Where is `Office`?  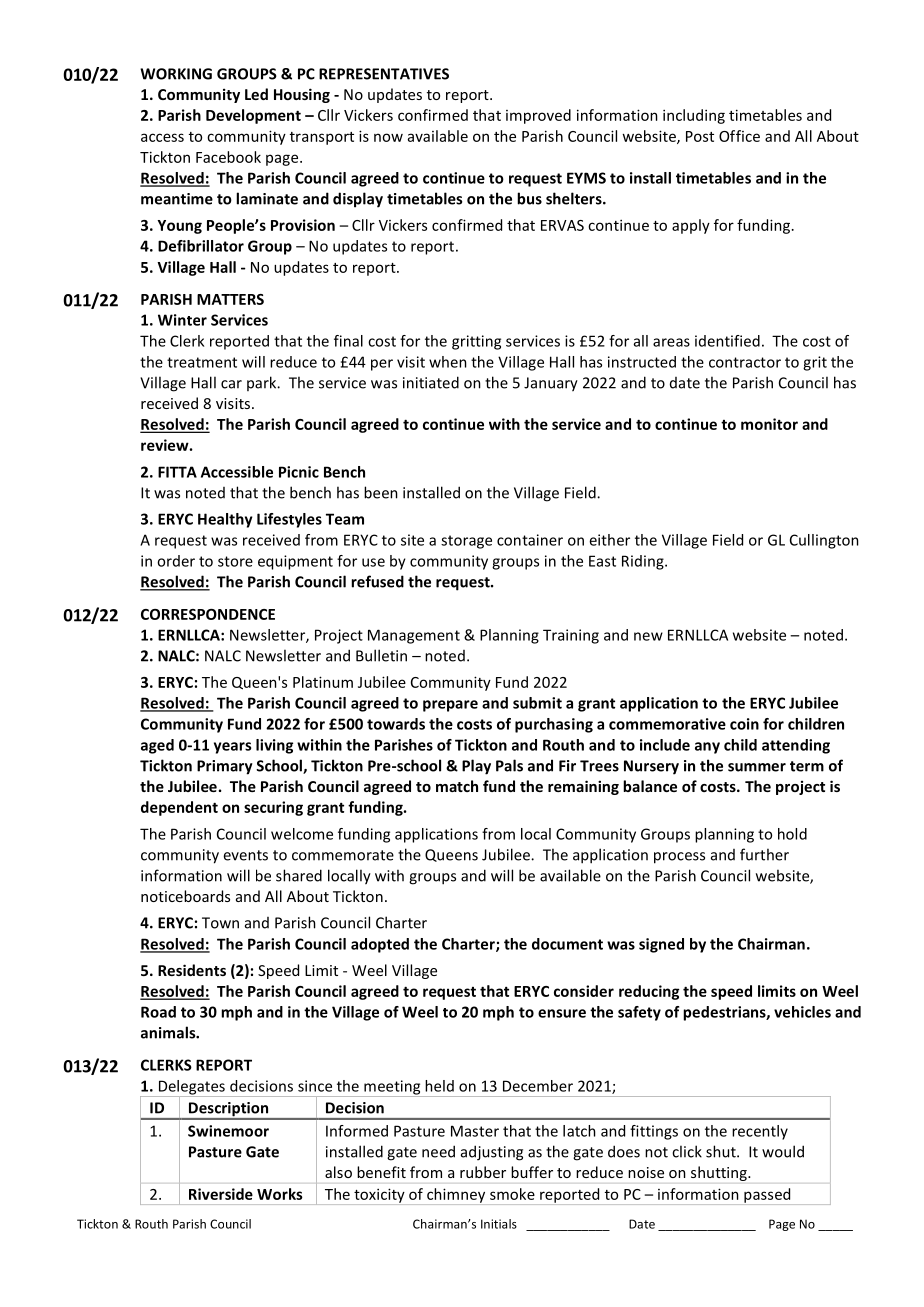
Office is located at coordinates (739, 136).
